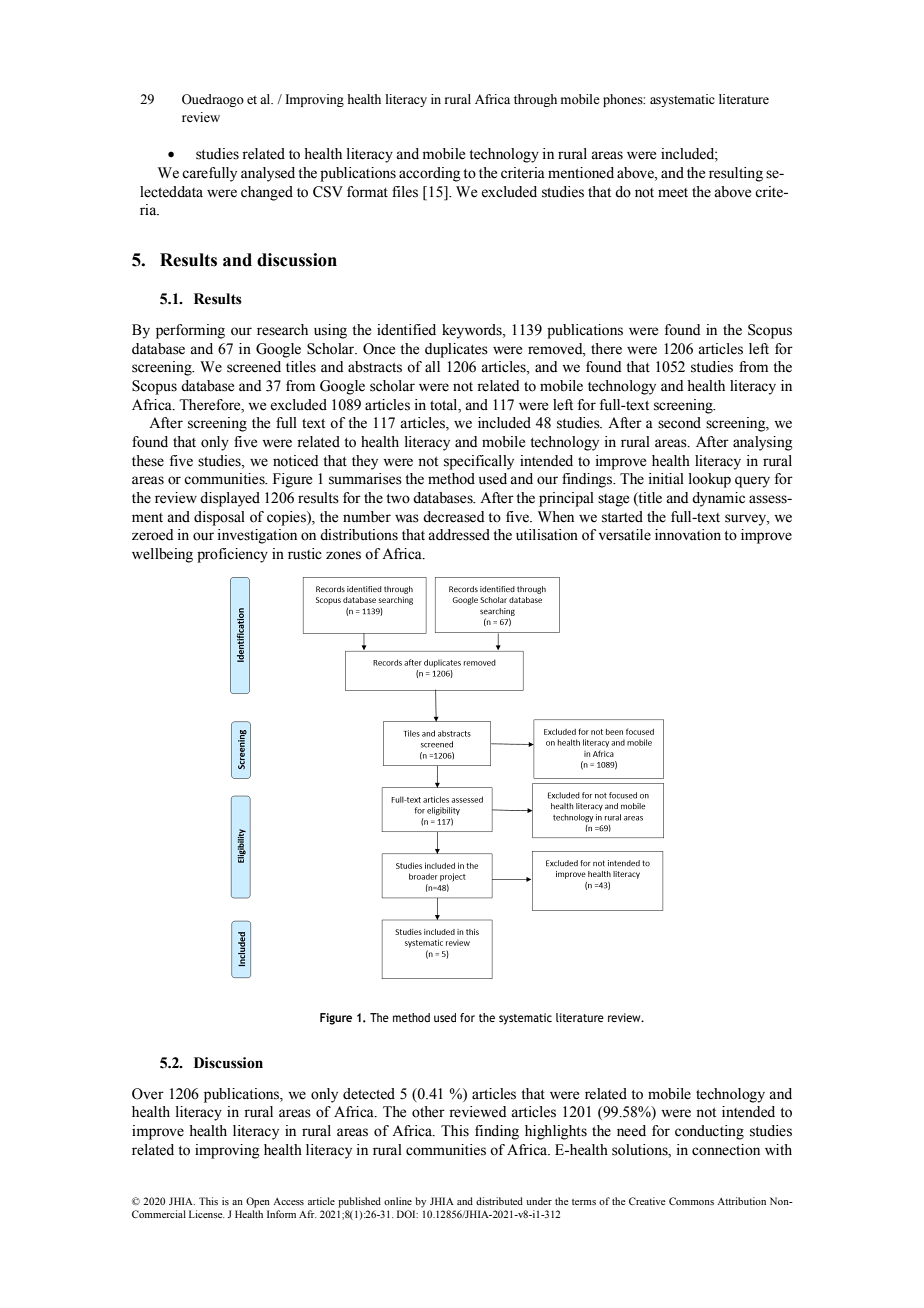  Describe the element at coordinates (258, 1202) in the screenshot. I see `Open` at that location.
